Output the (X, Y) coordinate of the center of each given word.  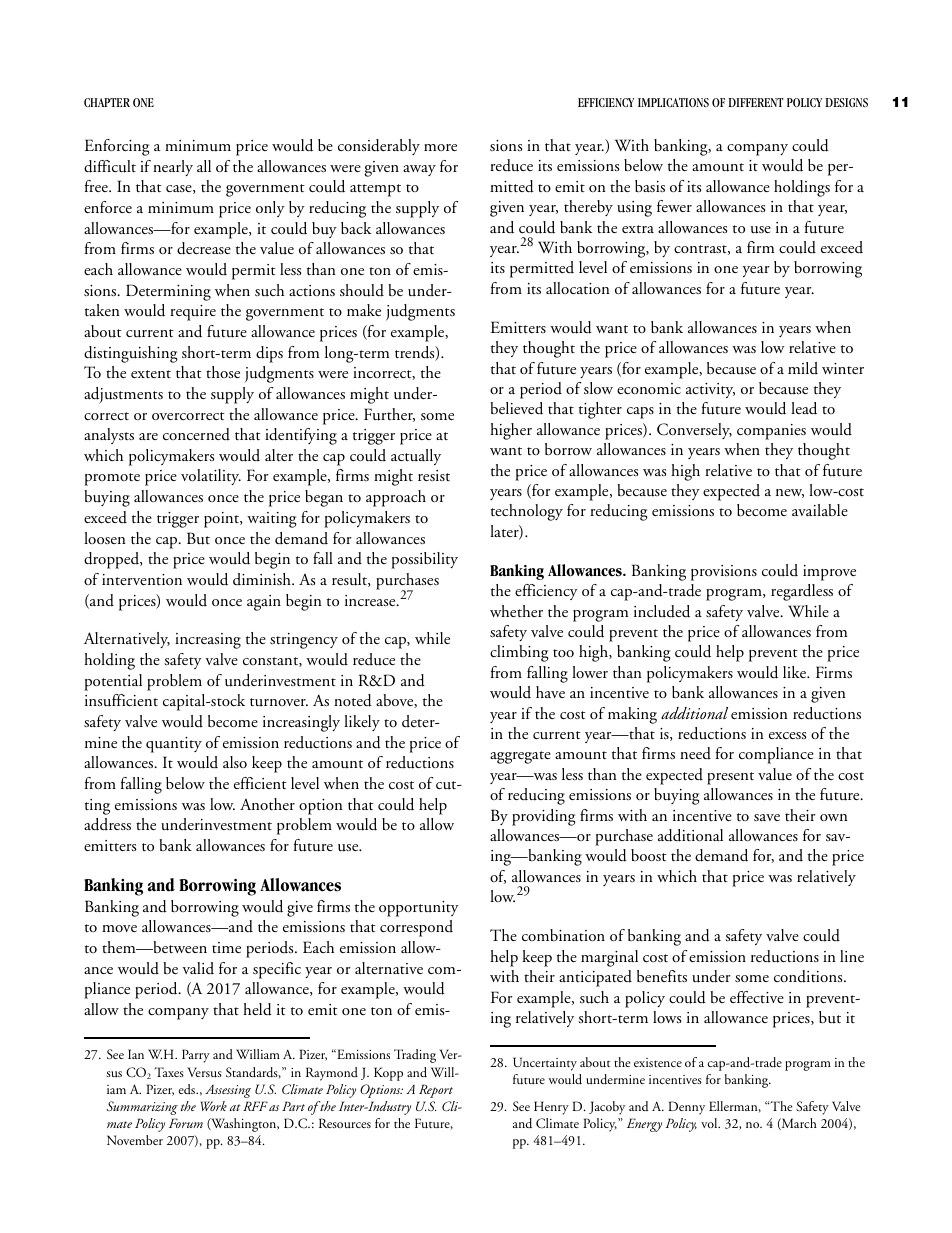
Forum (186, 1123)
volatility (211, 477)
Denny (686, 1108)
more (440, 147)
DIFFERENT (756, 102)
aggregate (520, 757)
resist (434, 475)
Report (436, 1091)
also (235, 762)
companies (771, 432)
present (730, 778)
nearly (173, 168)
